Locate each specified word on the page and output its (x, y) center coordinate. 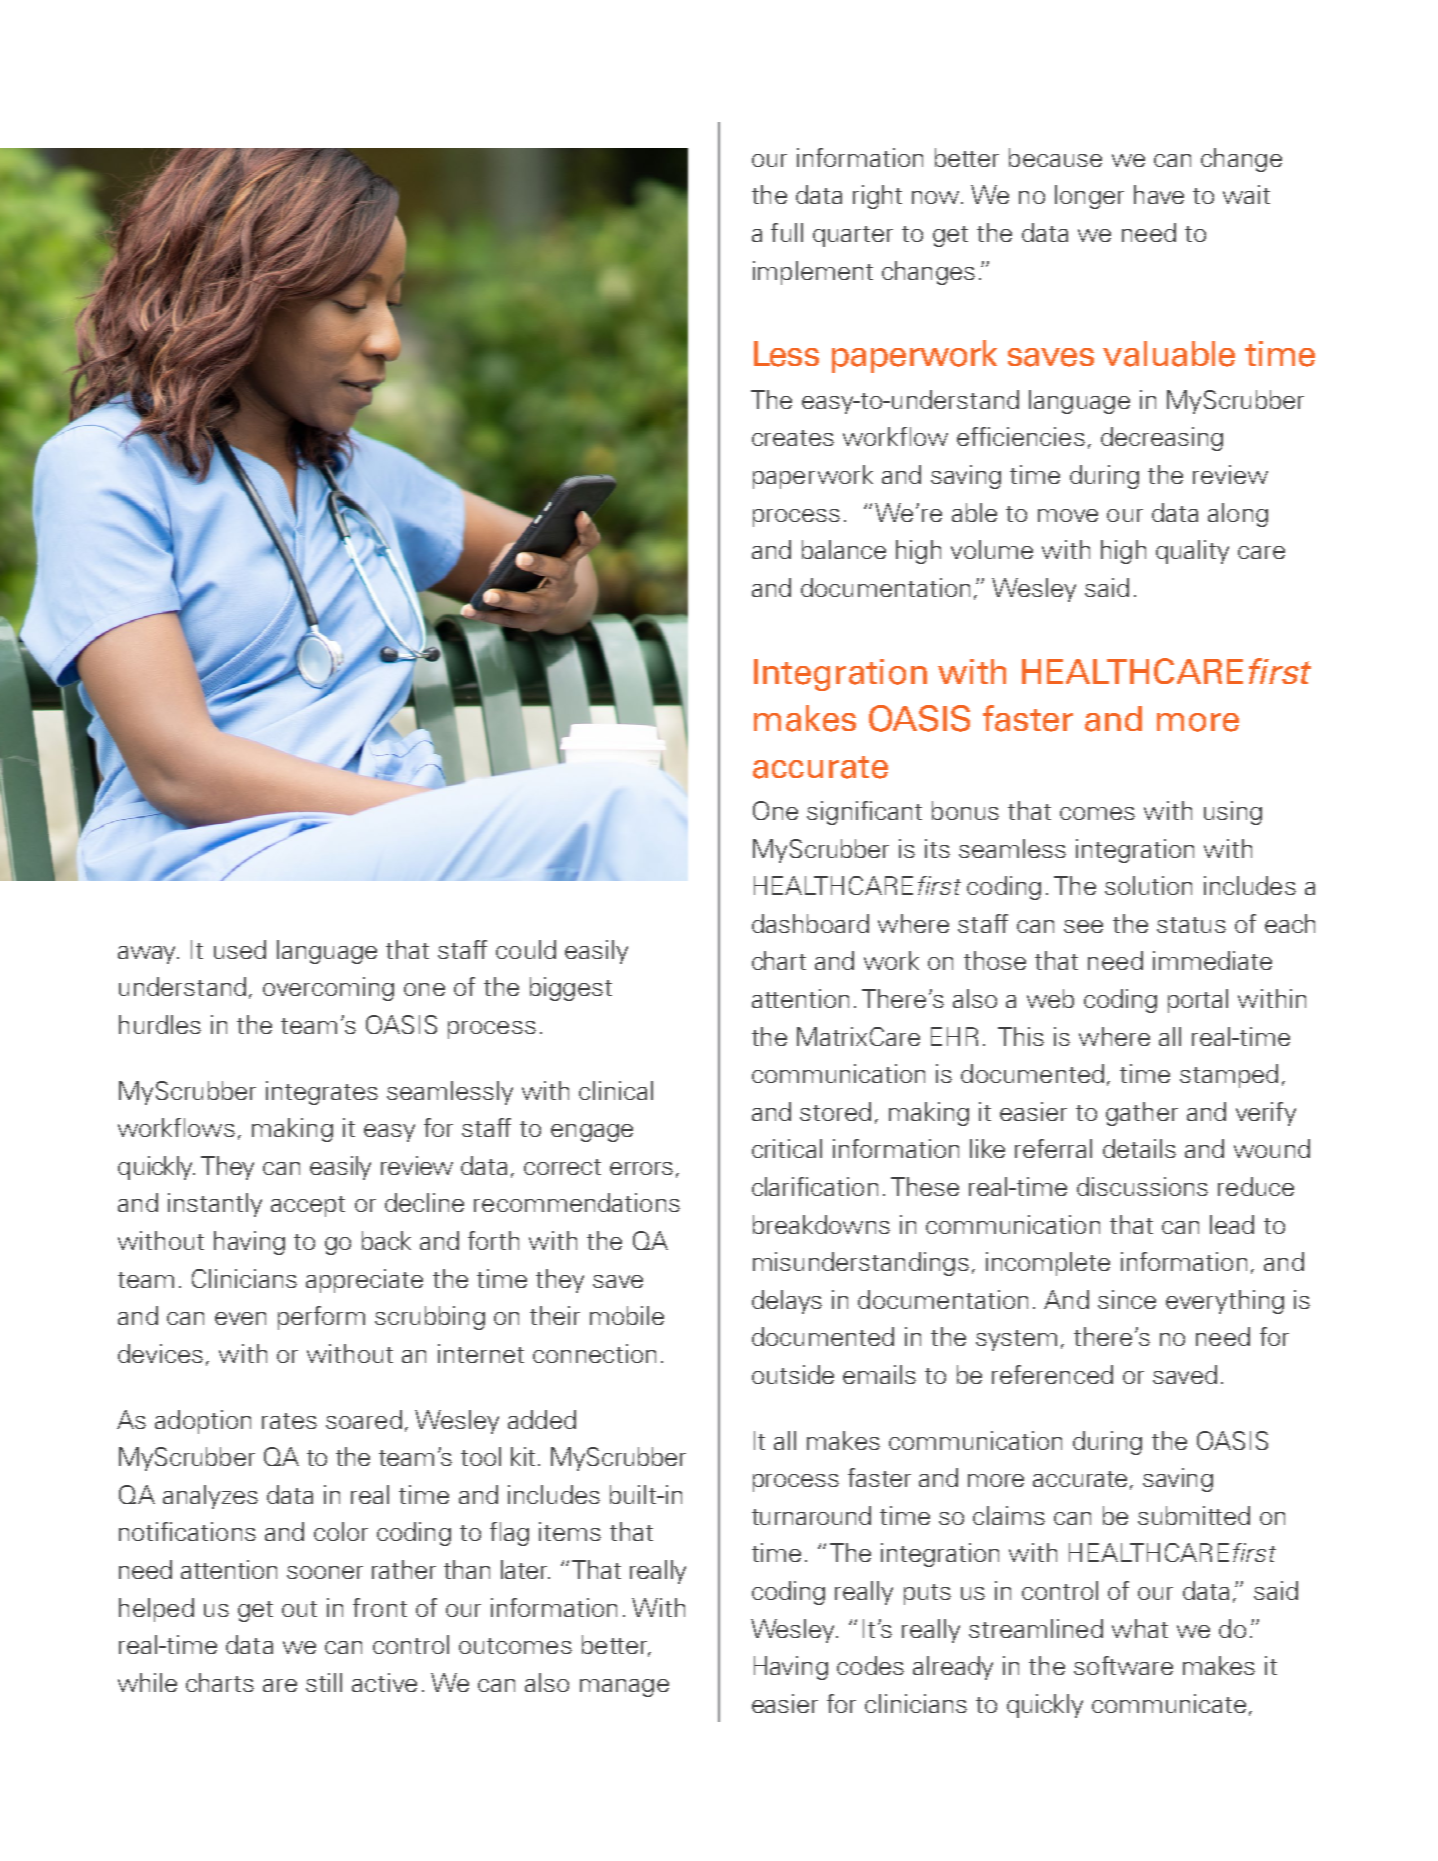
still (324, 1682)
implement (813, 273)
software (1123, 1665)
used (240, 949)
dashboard (810, 923)
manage (624, 1688)
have (1159, 194)
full (787, 232)
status (1191, 925)
